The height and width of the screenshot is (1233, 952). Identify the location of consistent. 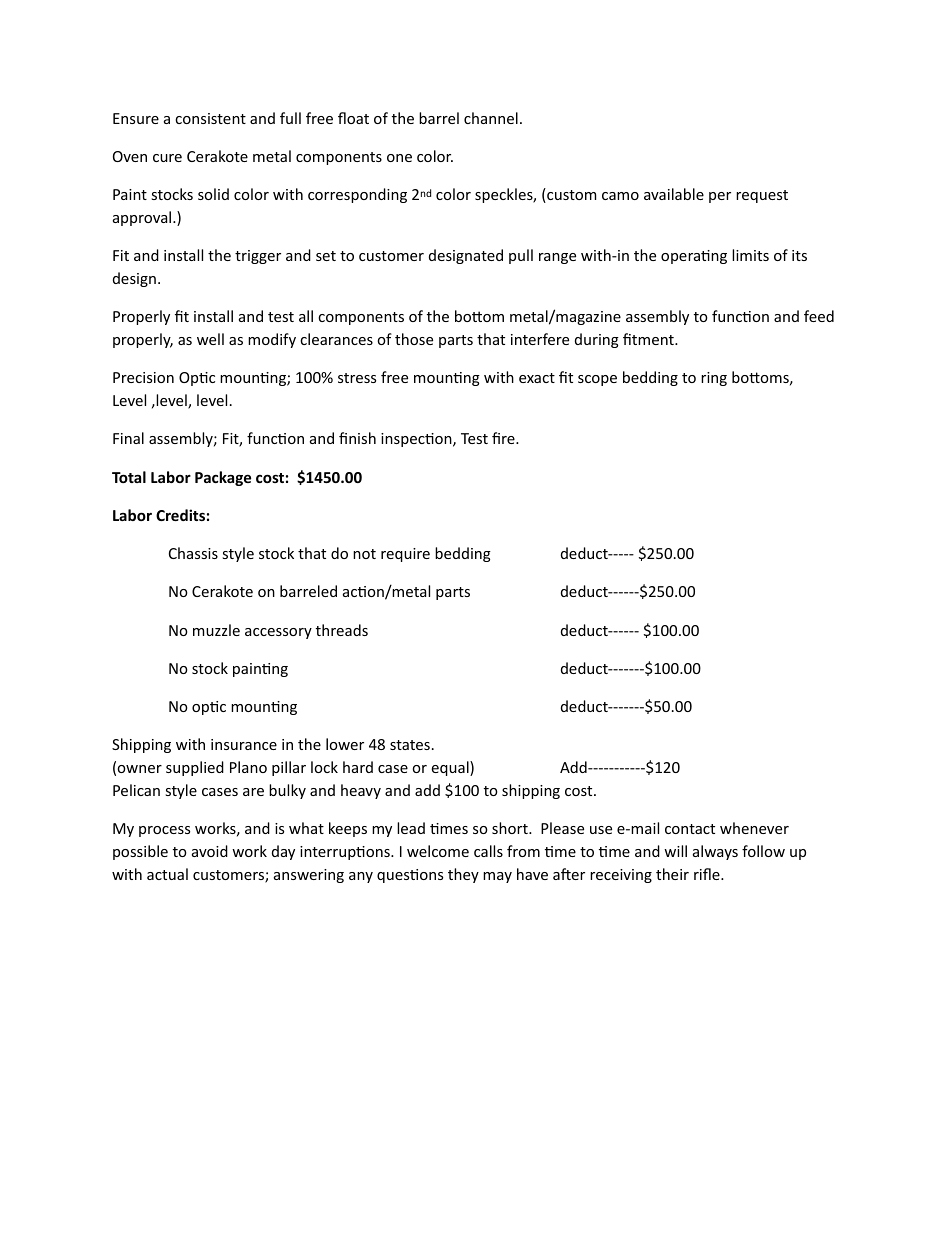
(210, 118).
